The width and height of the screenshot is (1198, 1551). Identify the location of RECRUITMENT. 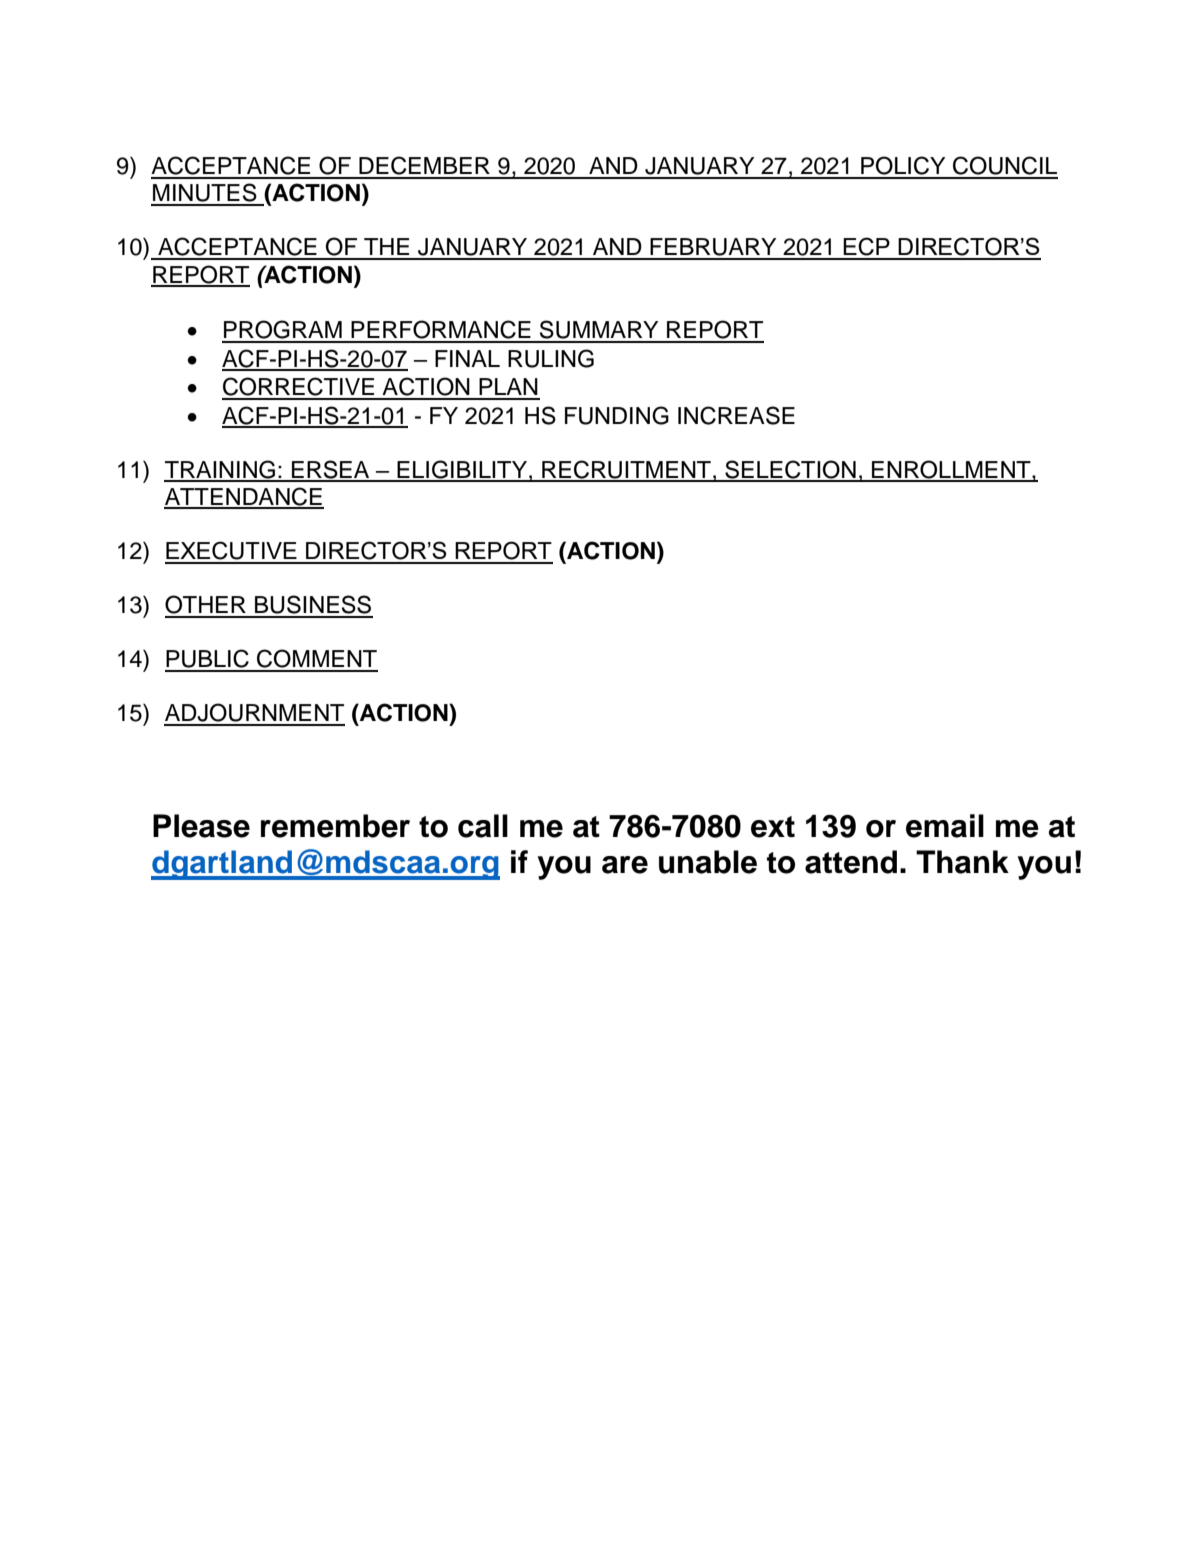
(626, 470).
